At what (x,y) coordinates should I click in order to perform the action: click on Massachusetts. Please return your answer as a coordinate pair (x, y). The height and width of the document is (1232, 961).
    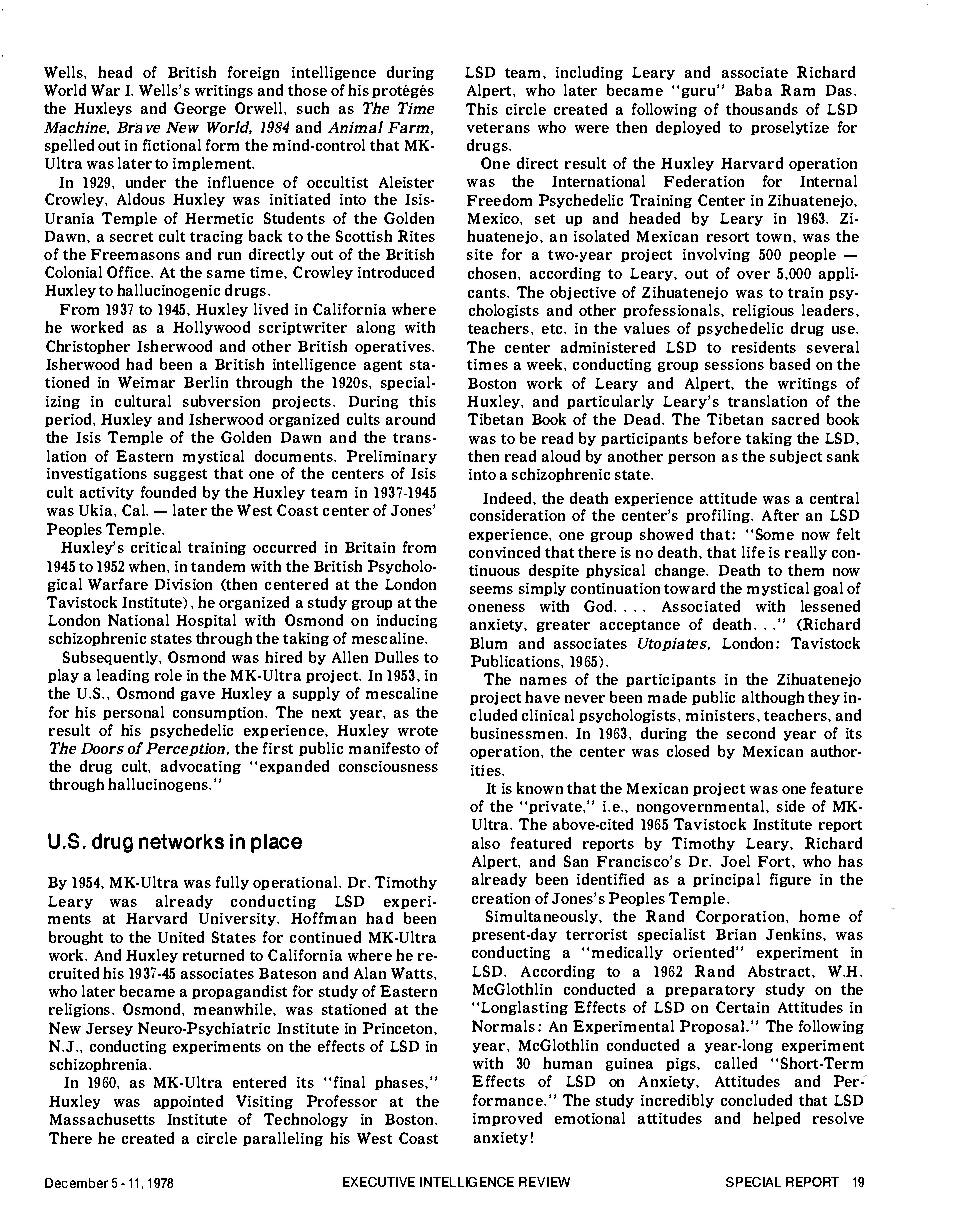
    Looking at the image, I should click on (102, 1119).
